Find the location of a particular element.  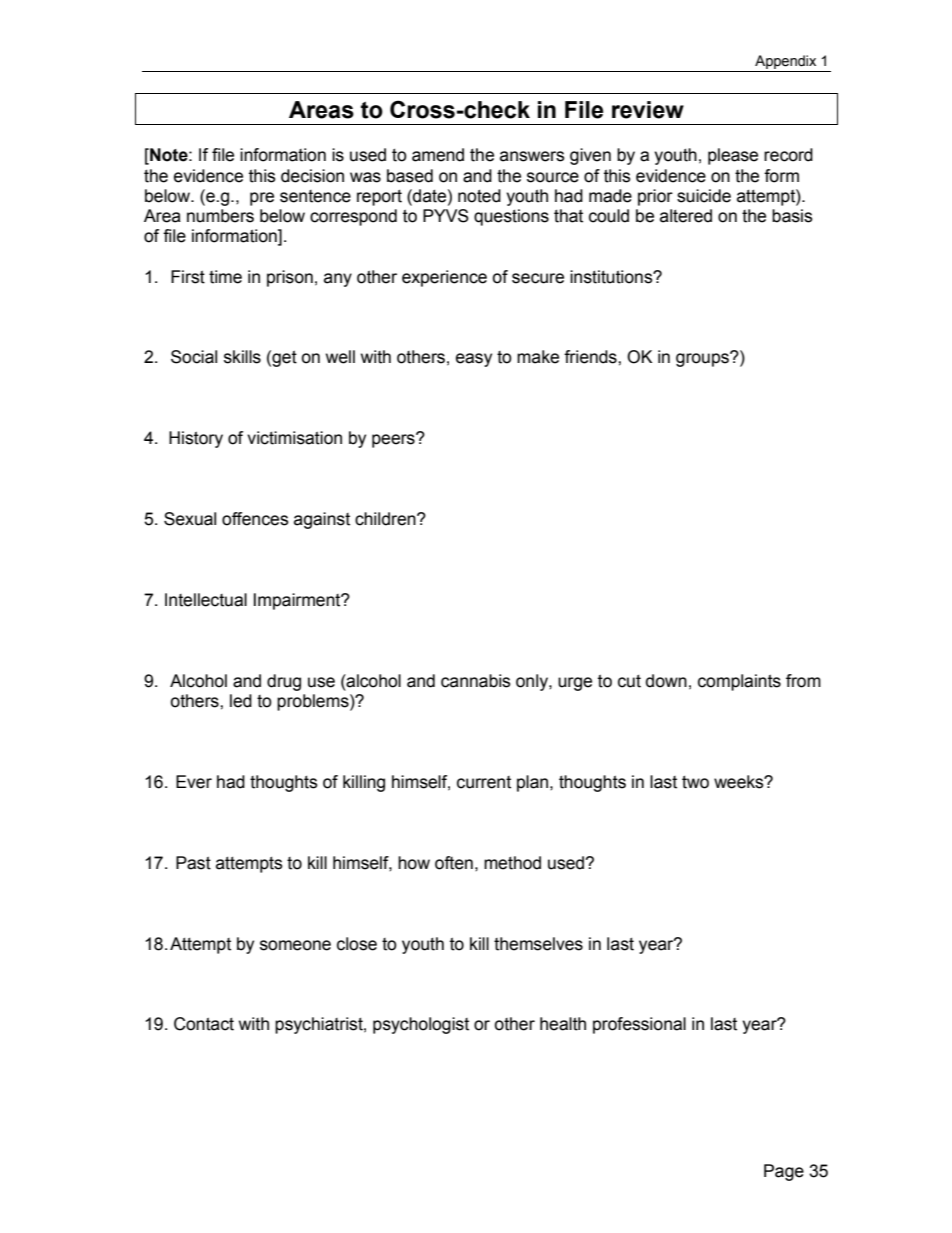

Past is located at coordinates (193, 863).
